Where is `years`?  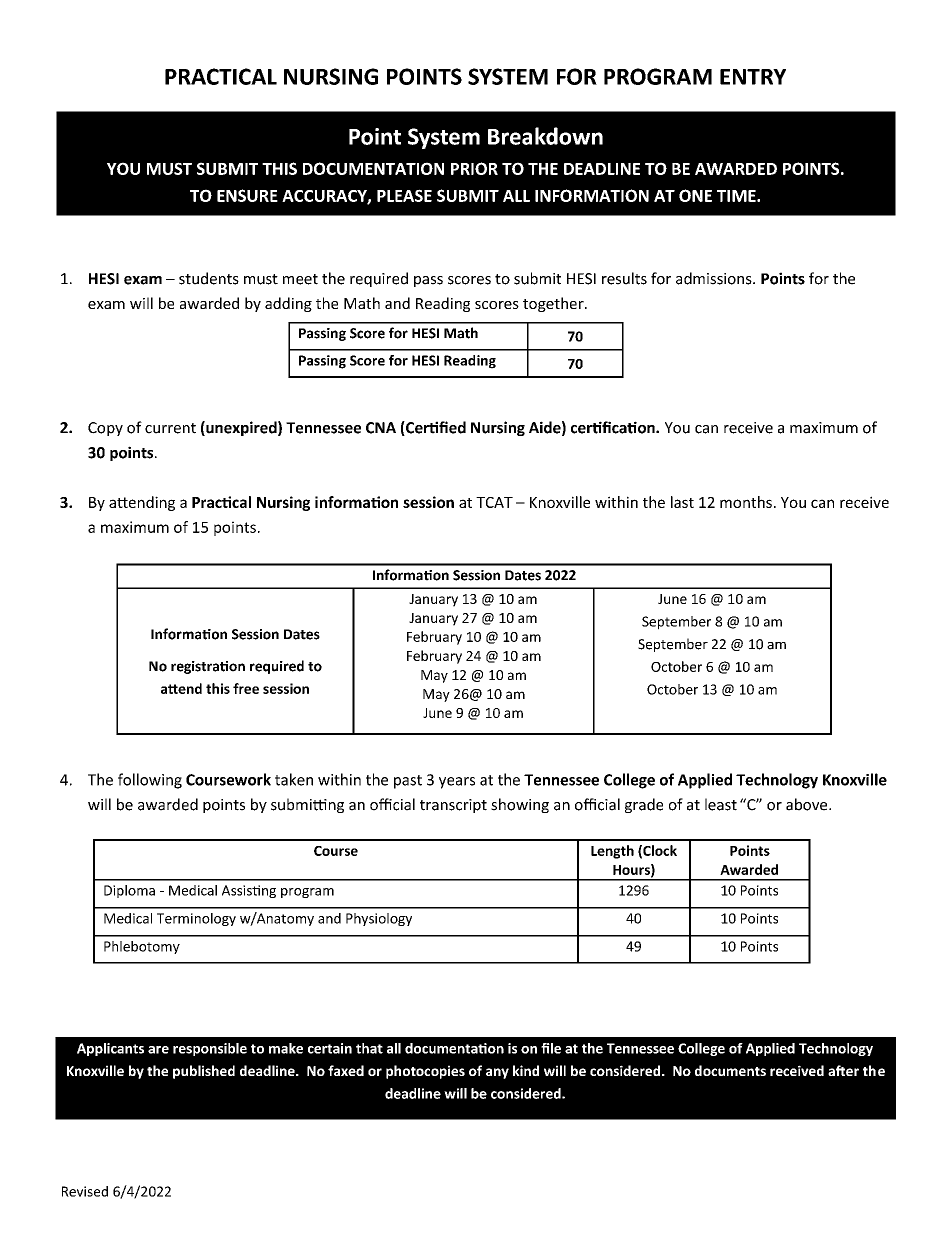
years is located at coordinates (457, 783).
